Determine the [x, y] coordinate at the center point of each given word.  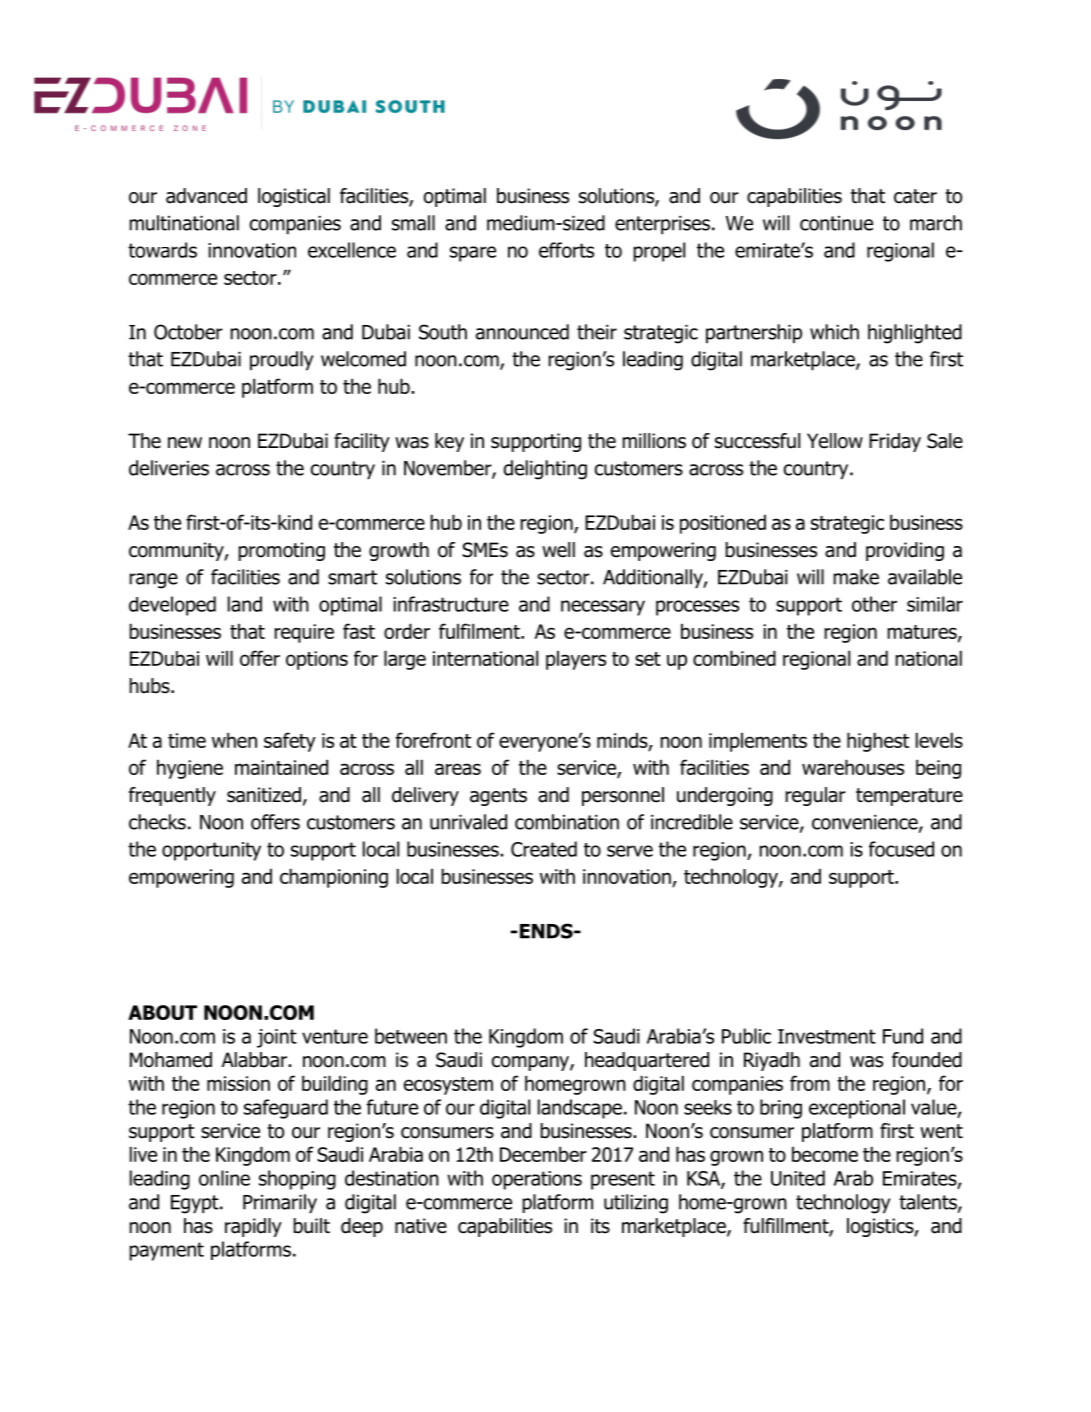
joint [277, 1038]
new [185, 443]
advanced [206, 196]
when [234, 740]
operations [537, 1180]
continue [836, 223]
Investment [827, 1036]
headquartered [647, 1061]
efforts [566, 250]
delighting [545, 470]
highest [878, 742]
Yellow [835, 441]
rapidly [253, 1227]
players [576, 660]
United [798, 1178]
